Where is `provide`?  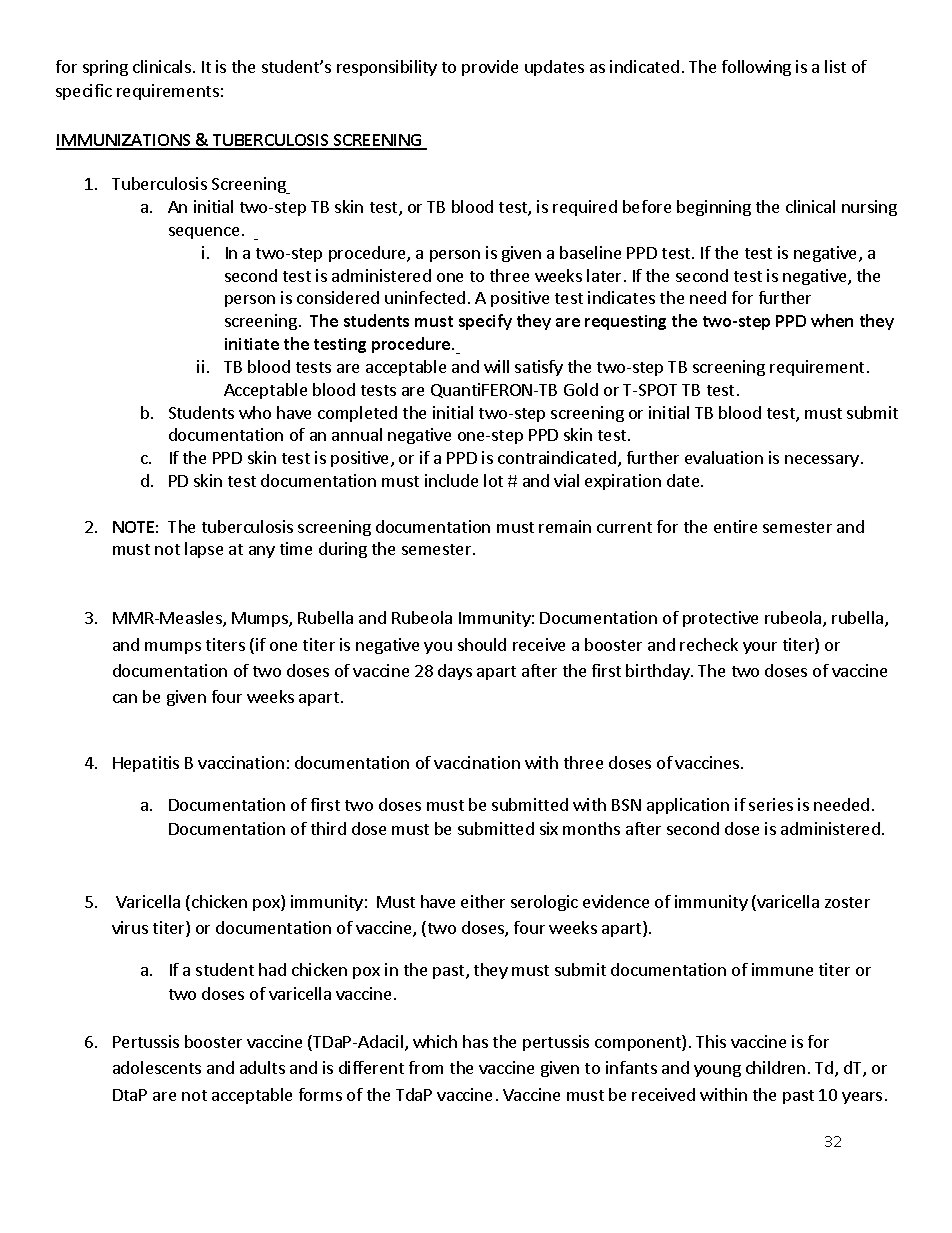
provide is located at coordinates (490, 68).
